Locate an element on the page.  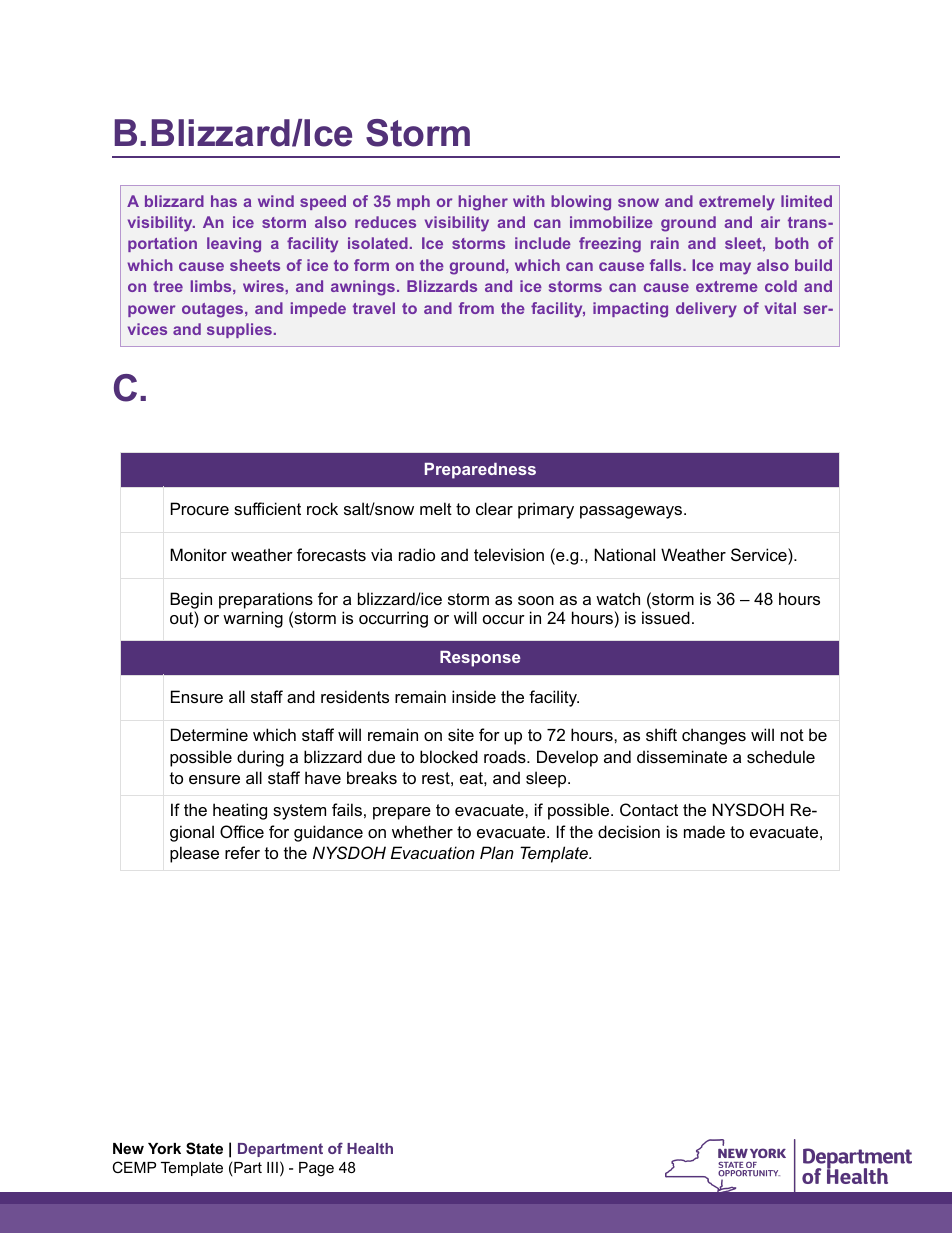
Determine is located at coordinates (209, 734).
